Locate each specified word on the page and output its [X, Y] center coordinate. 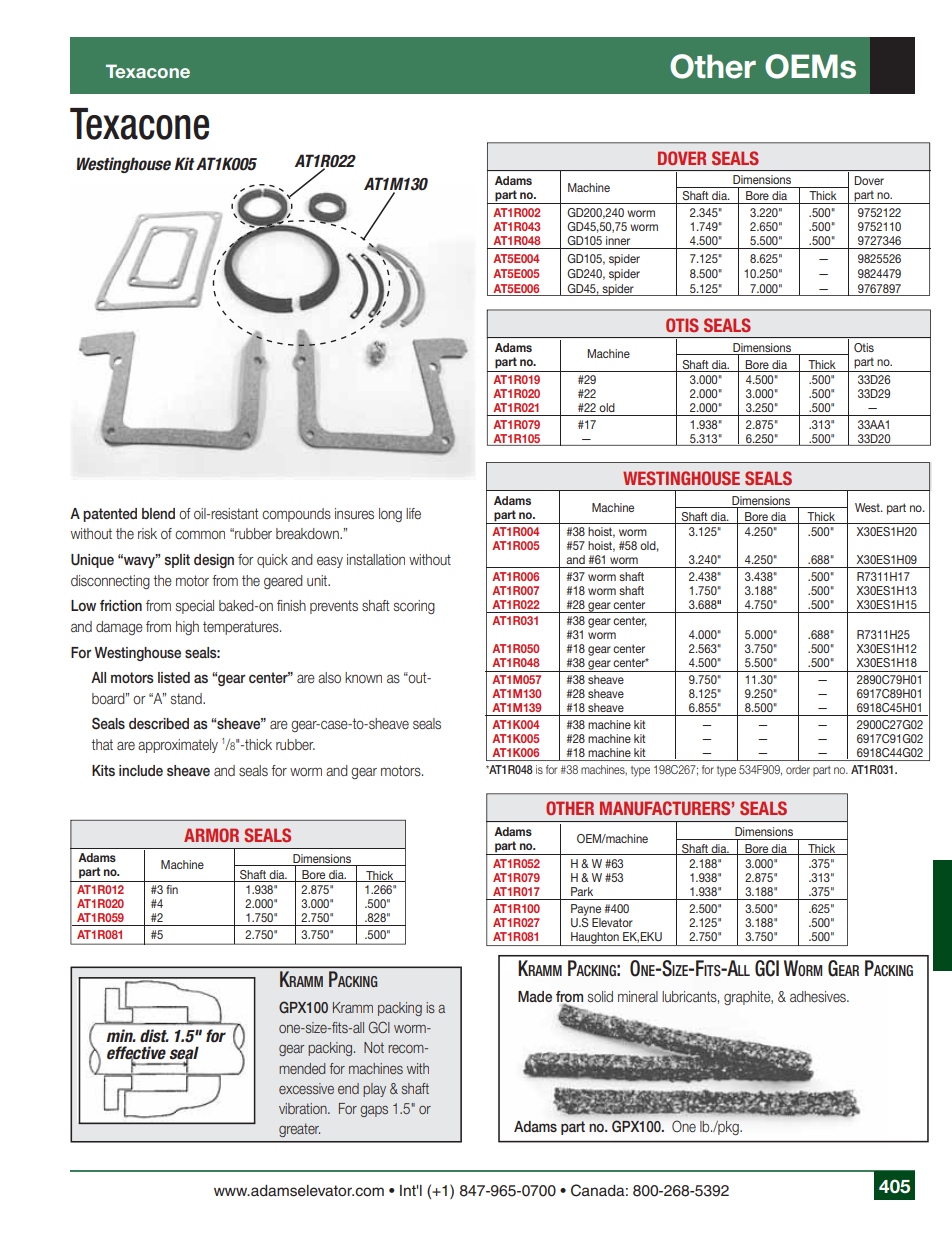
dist [154, 1036]
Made [535, 996]
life [413, 513]
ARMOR [211, 835]
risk [147, 533]
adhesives [819, 997]
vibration [304, 1108]
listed [174, 677]
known [363, 677]
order [798, 769]
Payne [586, 910]
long [390, 515]
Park [582, 891]
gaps [374, 1111]
